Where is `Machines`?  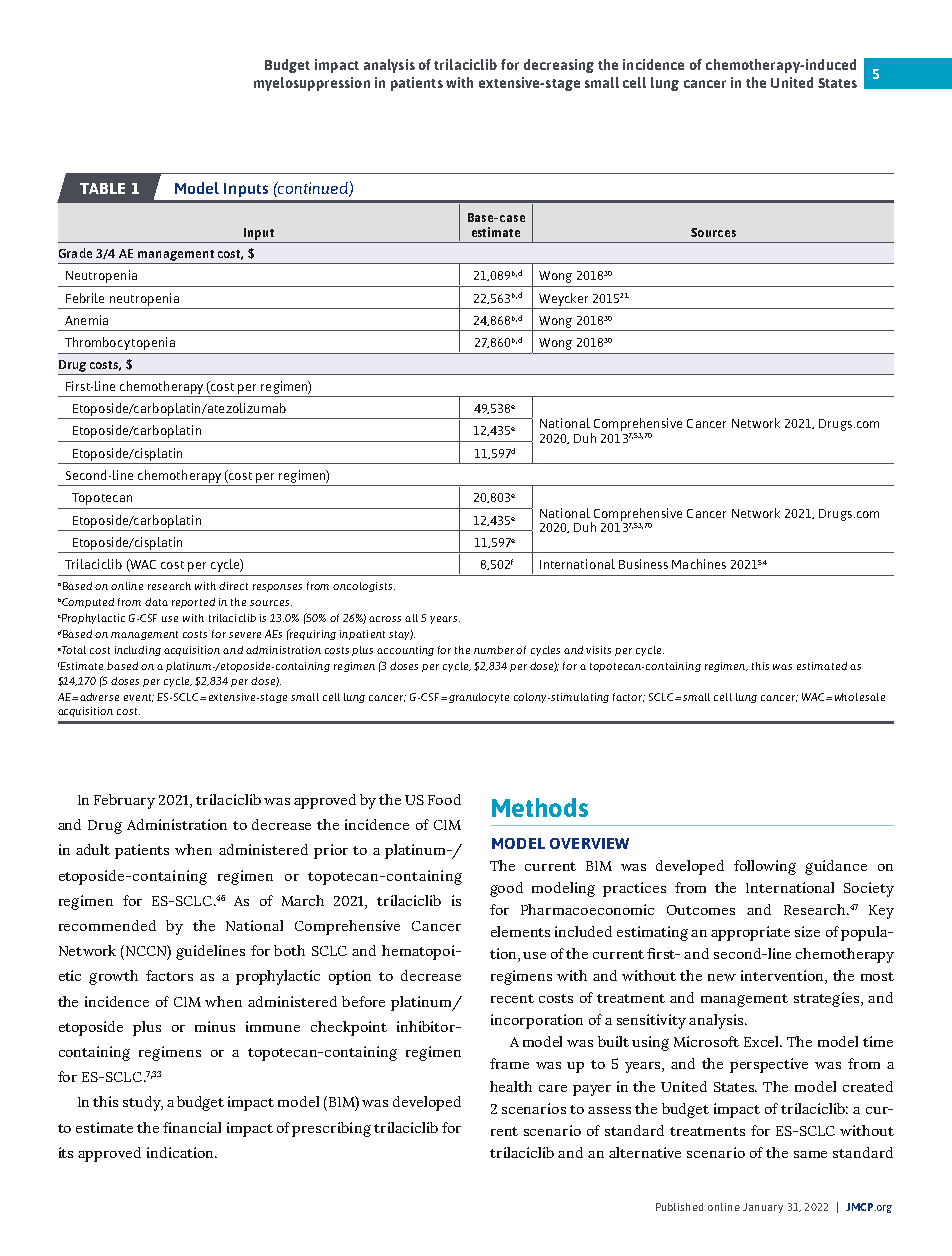 Machines is located at coordinates (699, 564).
